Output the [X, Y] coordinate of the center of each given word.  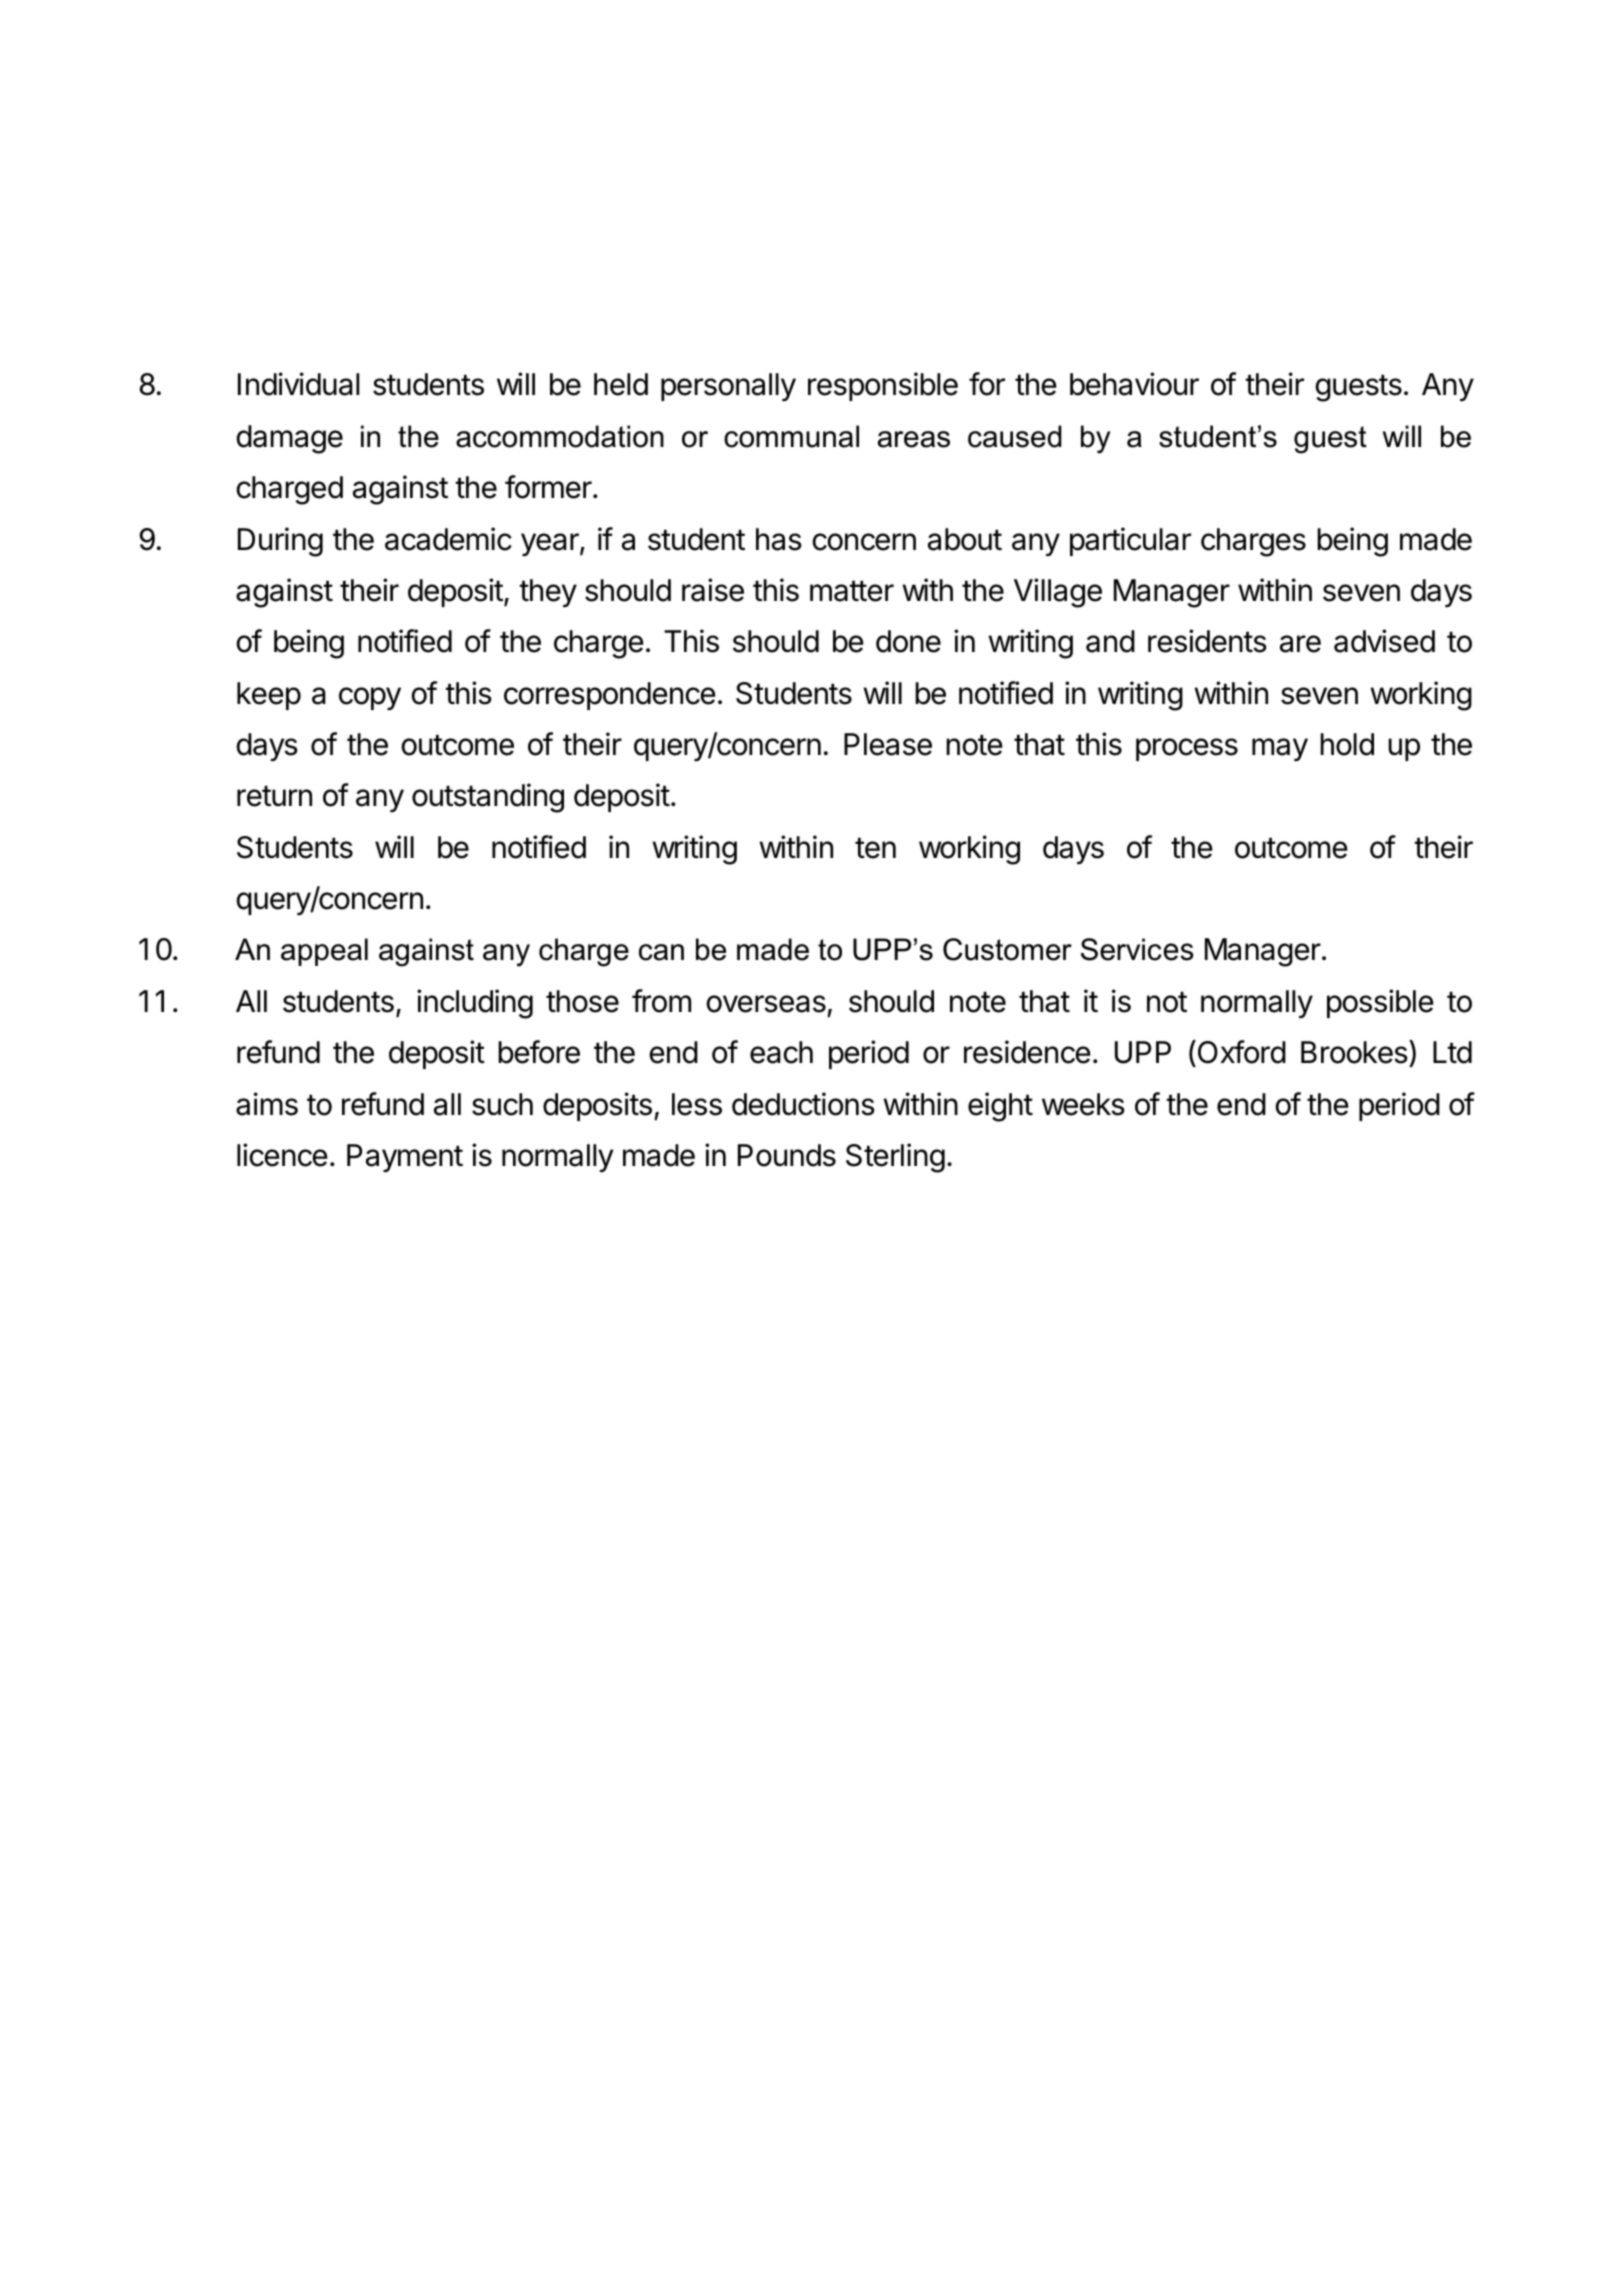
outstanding [488, 798]
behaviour [1134, 384]
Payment [405, 1158]
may [1280, 749]
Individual [298, 384]
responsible [883, 386]
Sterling [895, 1158]
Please [888, 744]
